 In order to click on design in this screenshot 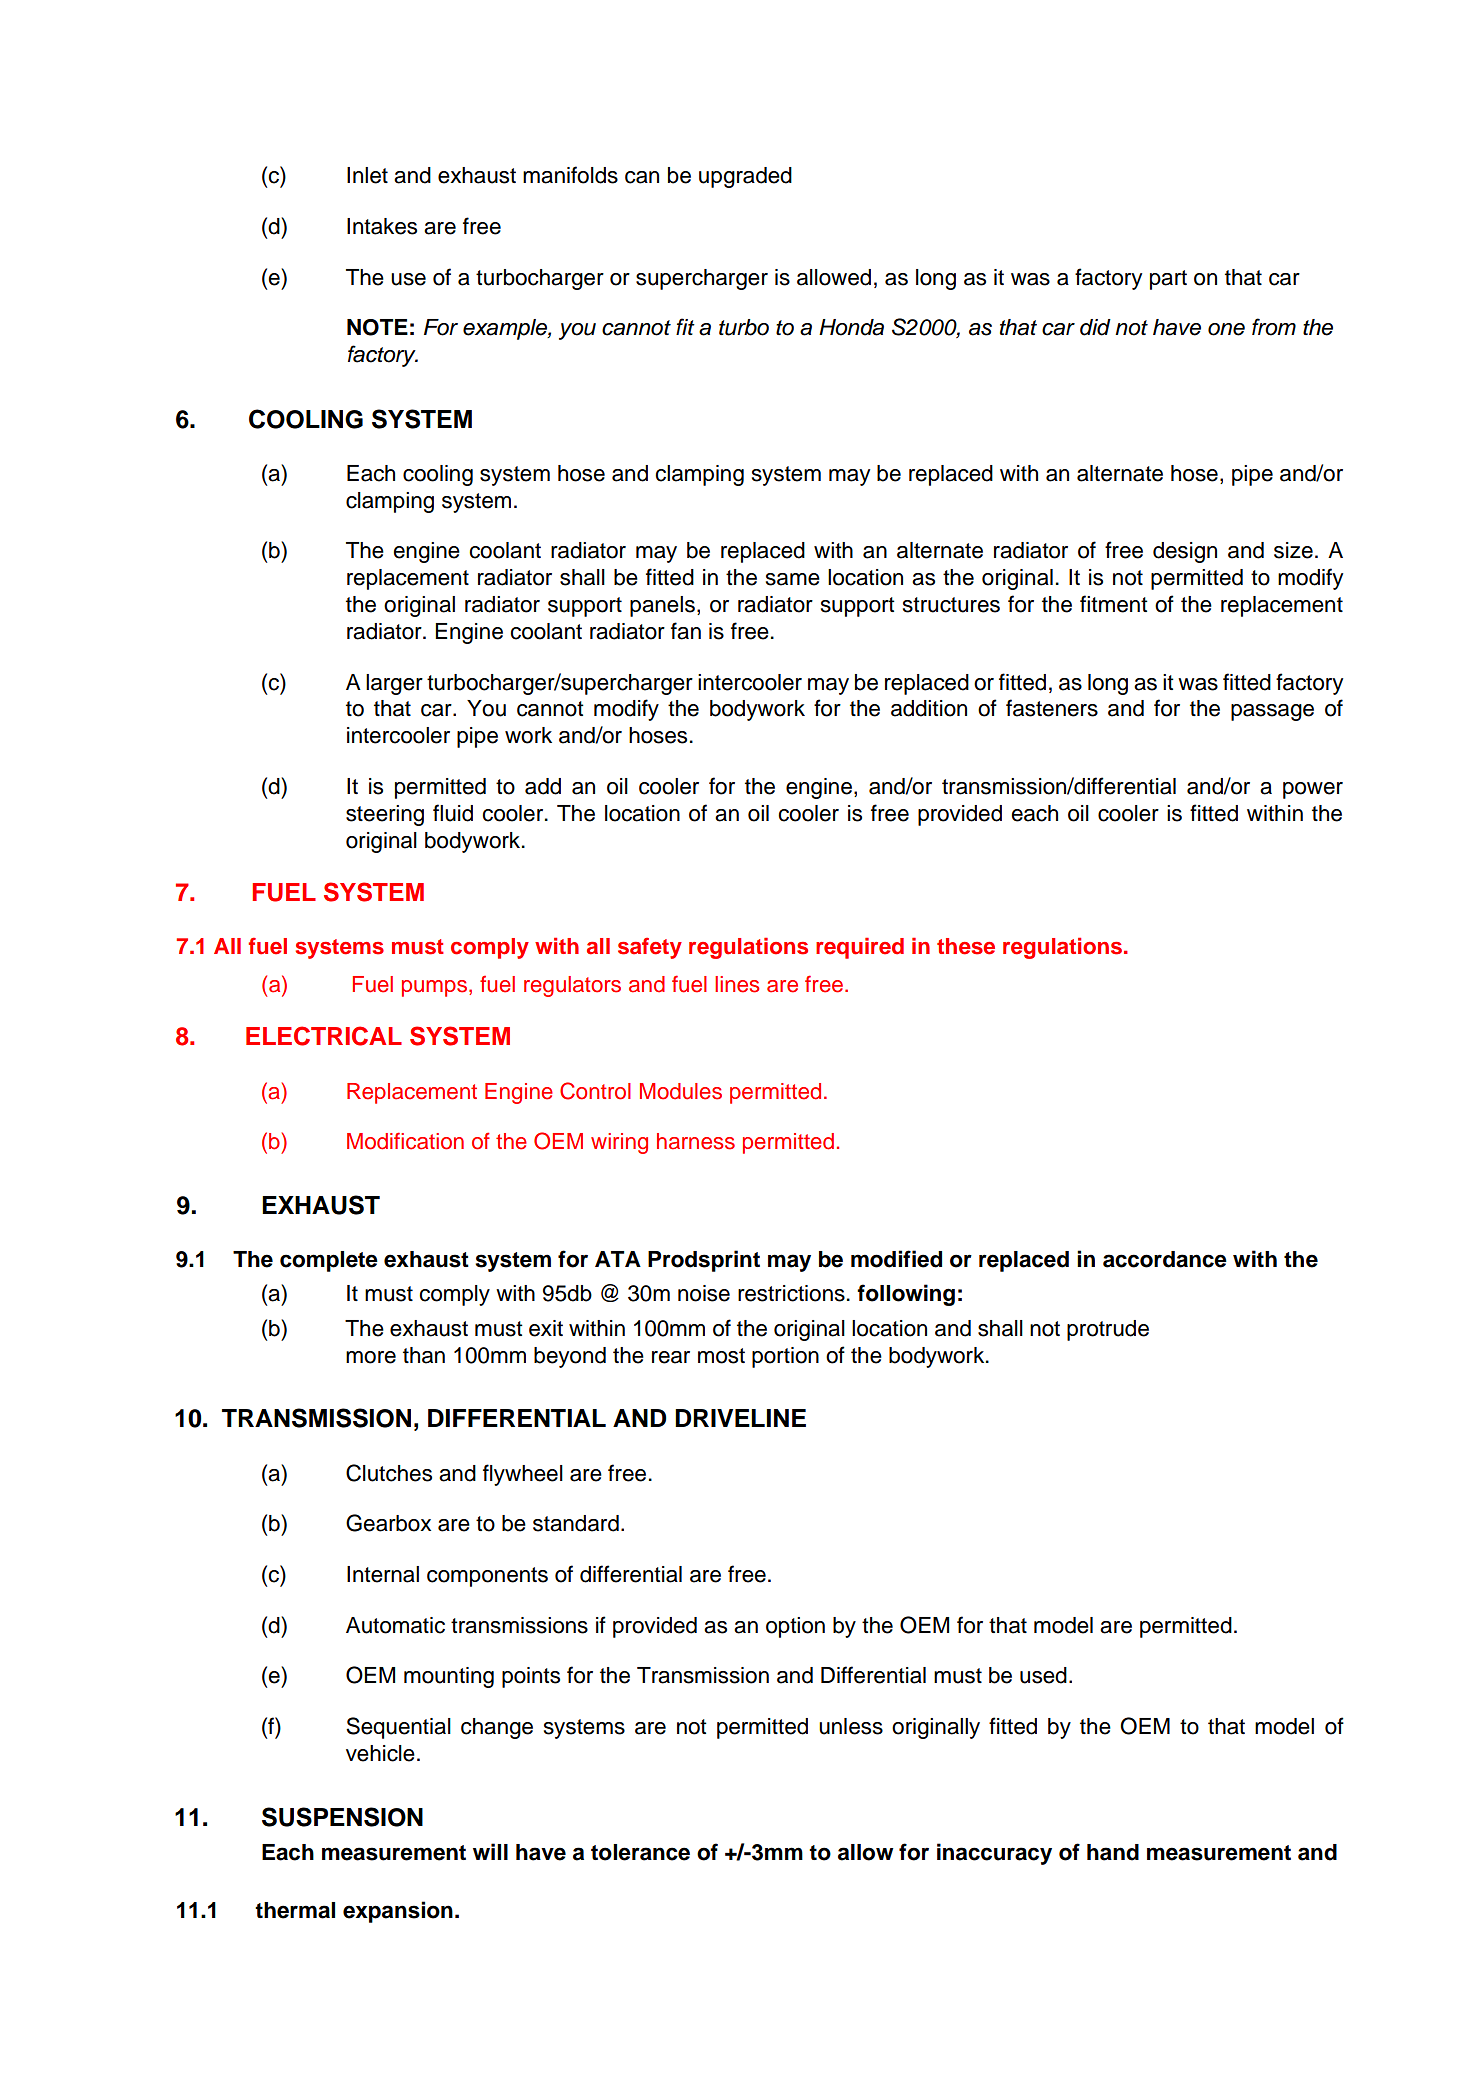, I will do `click(1185, 552)`.
